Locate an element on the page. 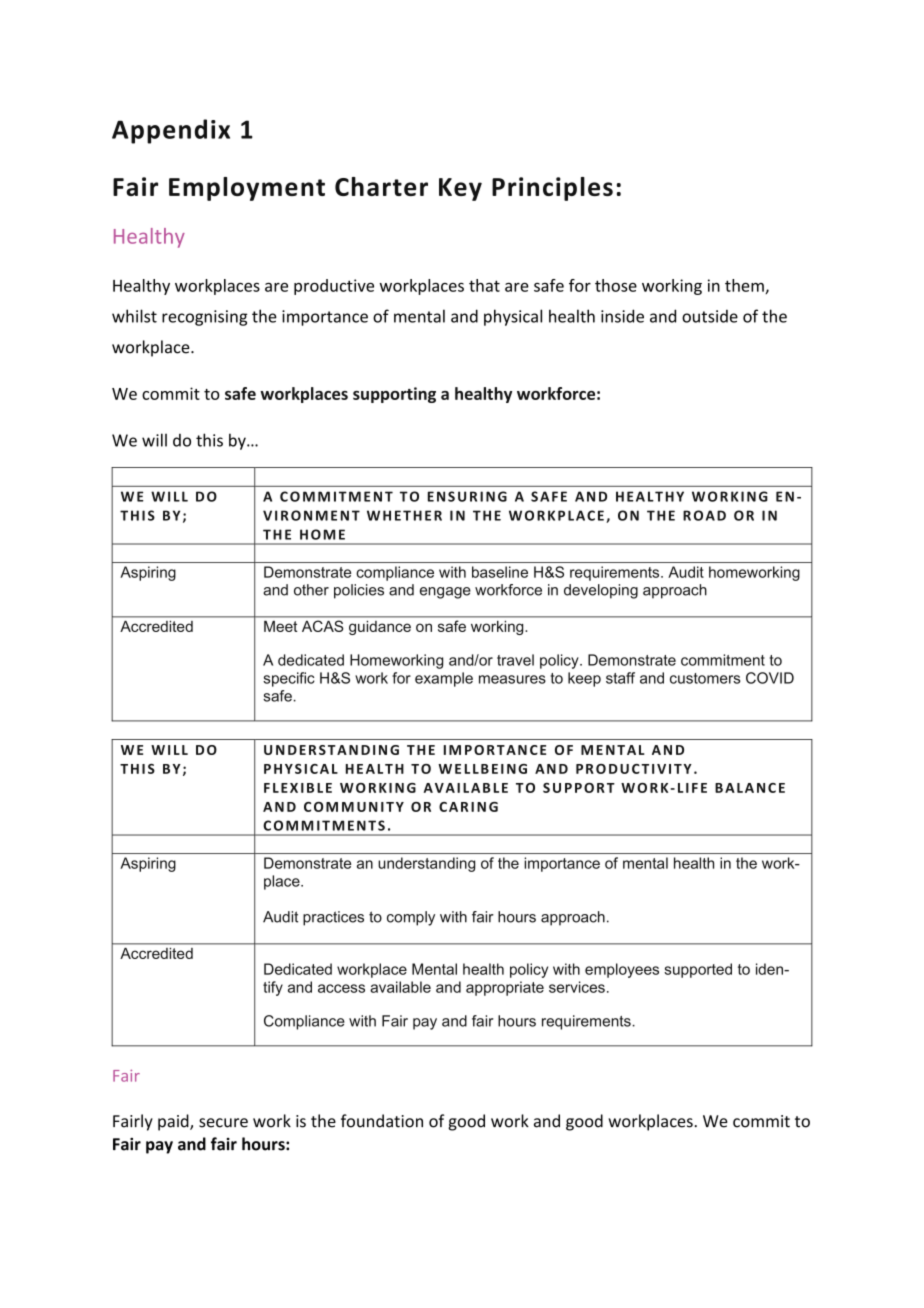 This image has height=1308, width=924. FLEXIBLE is located at coordinates (298, 788).
